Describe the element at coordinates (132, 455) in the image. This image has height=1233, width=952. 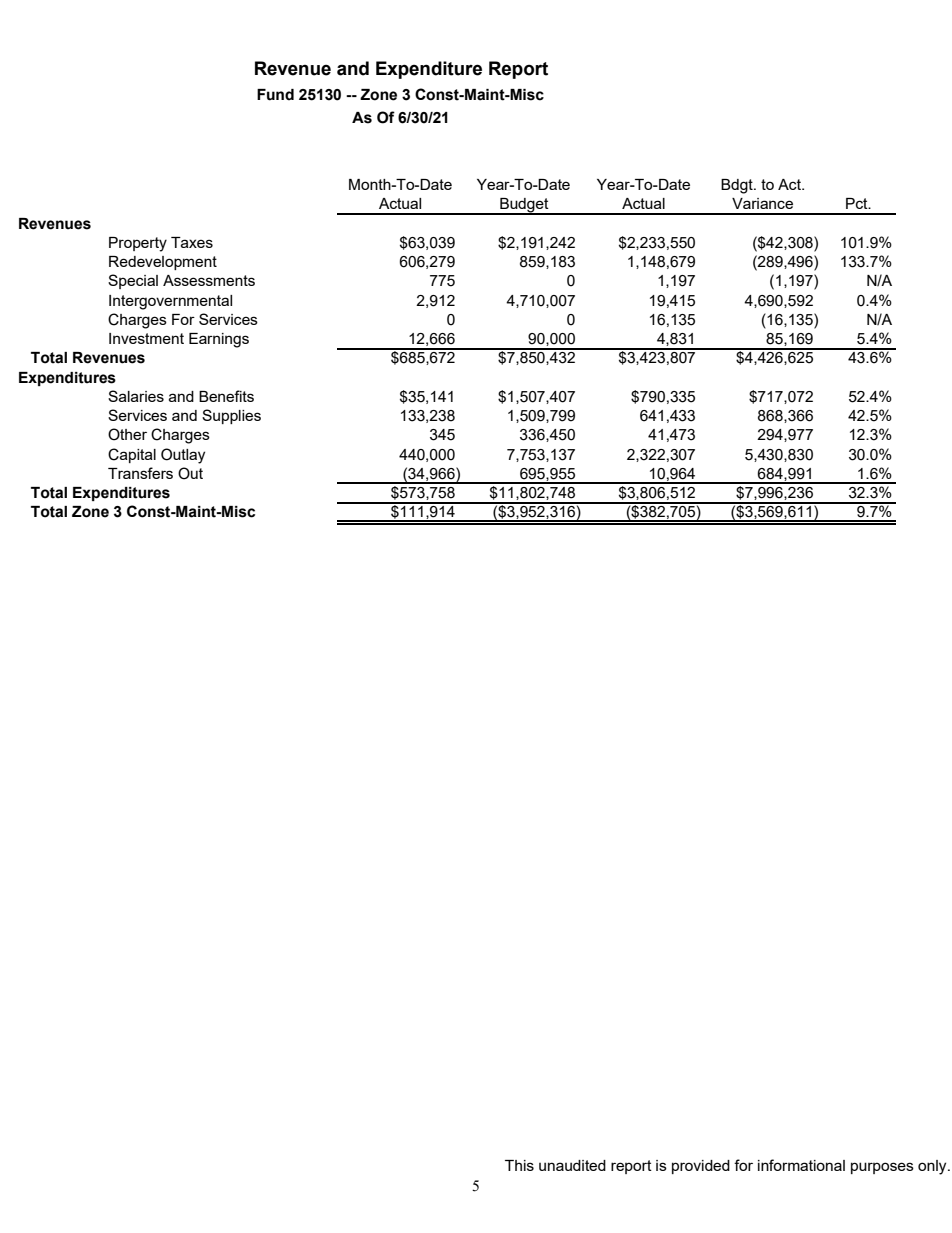
I see `Capital` at that location.
